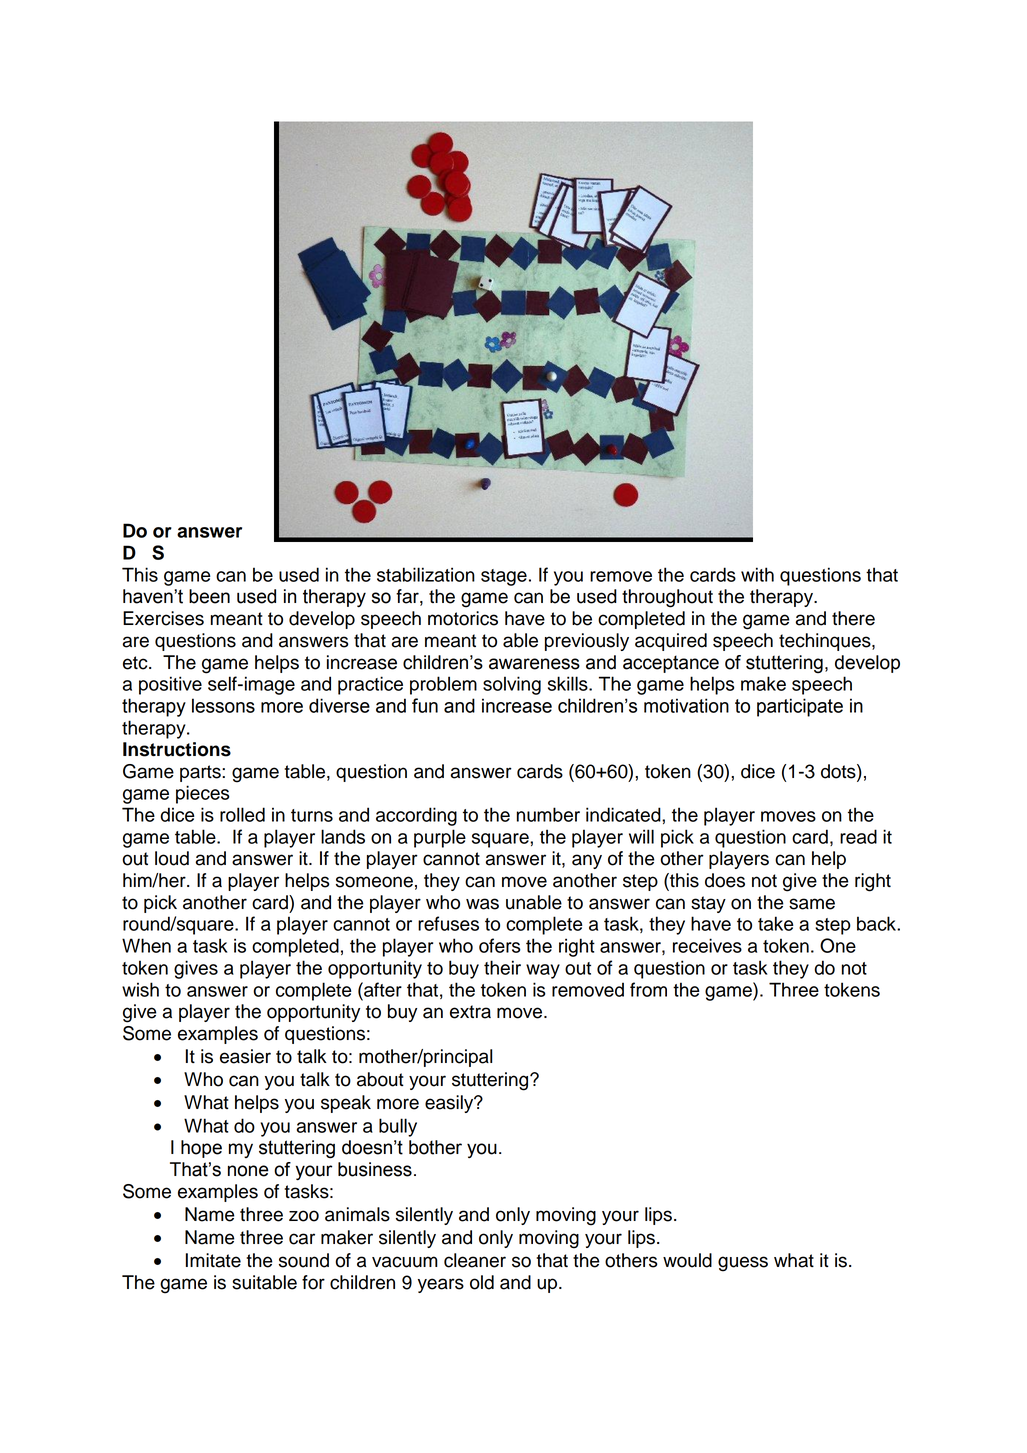  I want to click on cleaner, so click(475, 1260).
